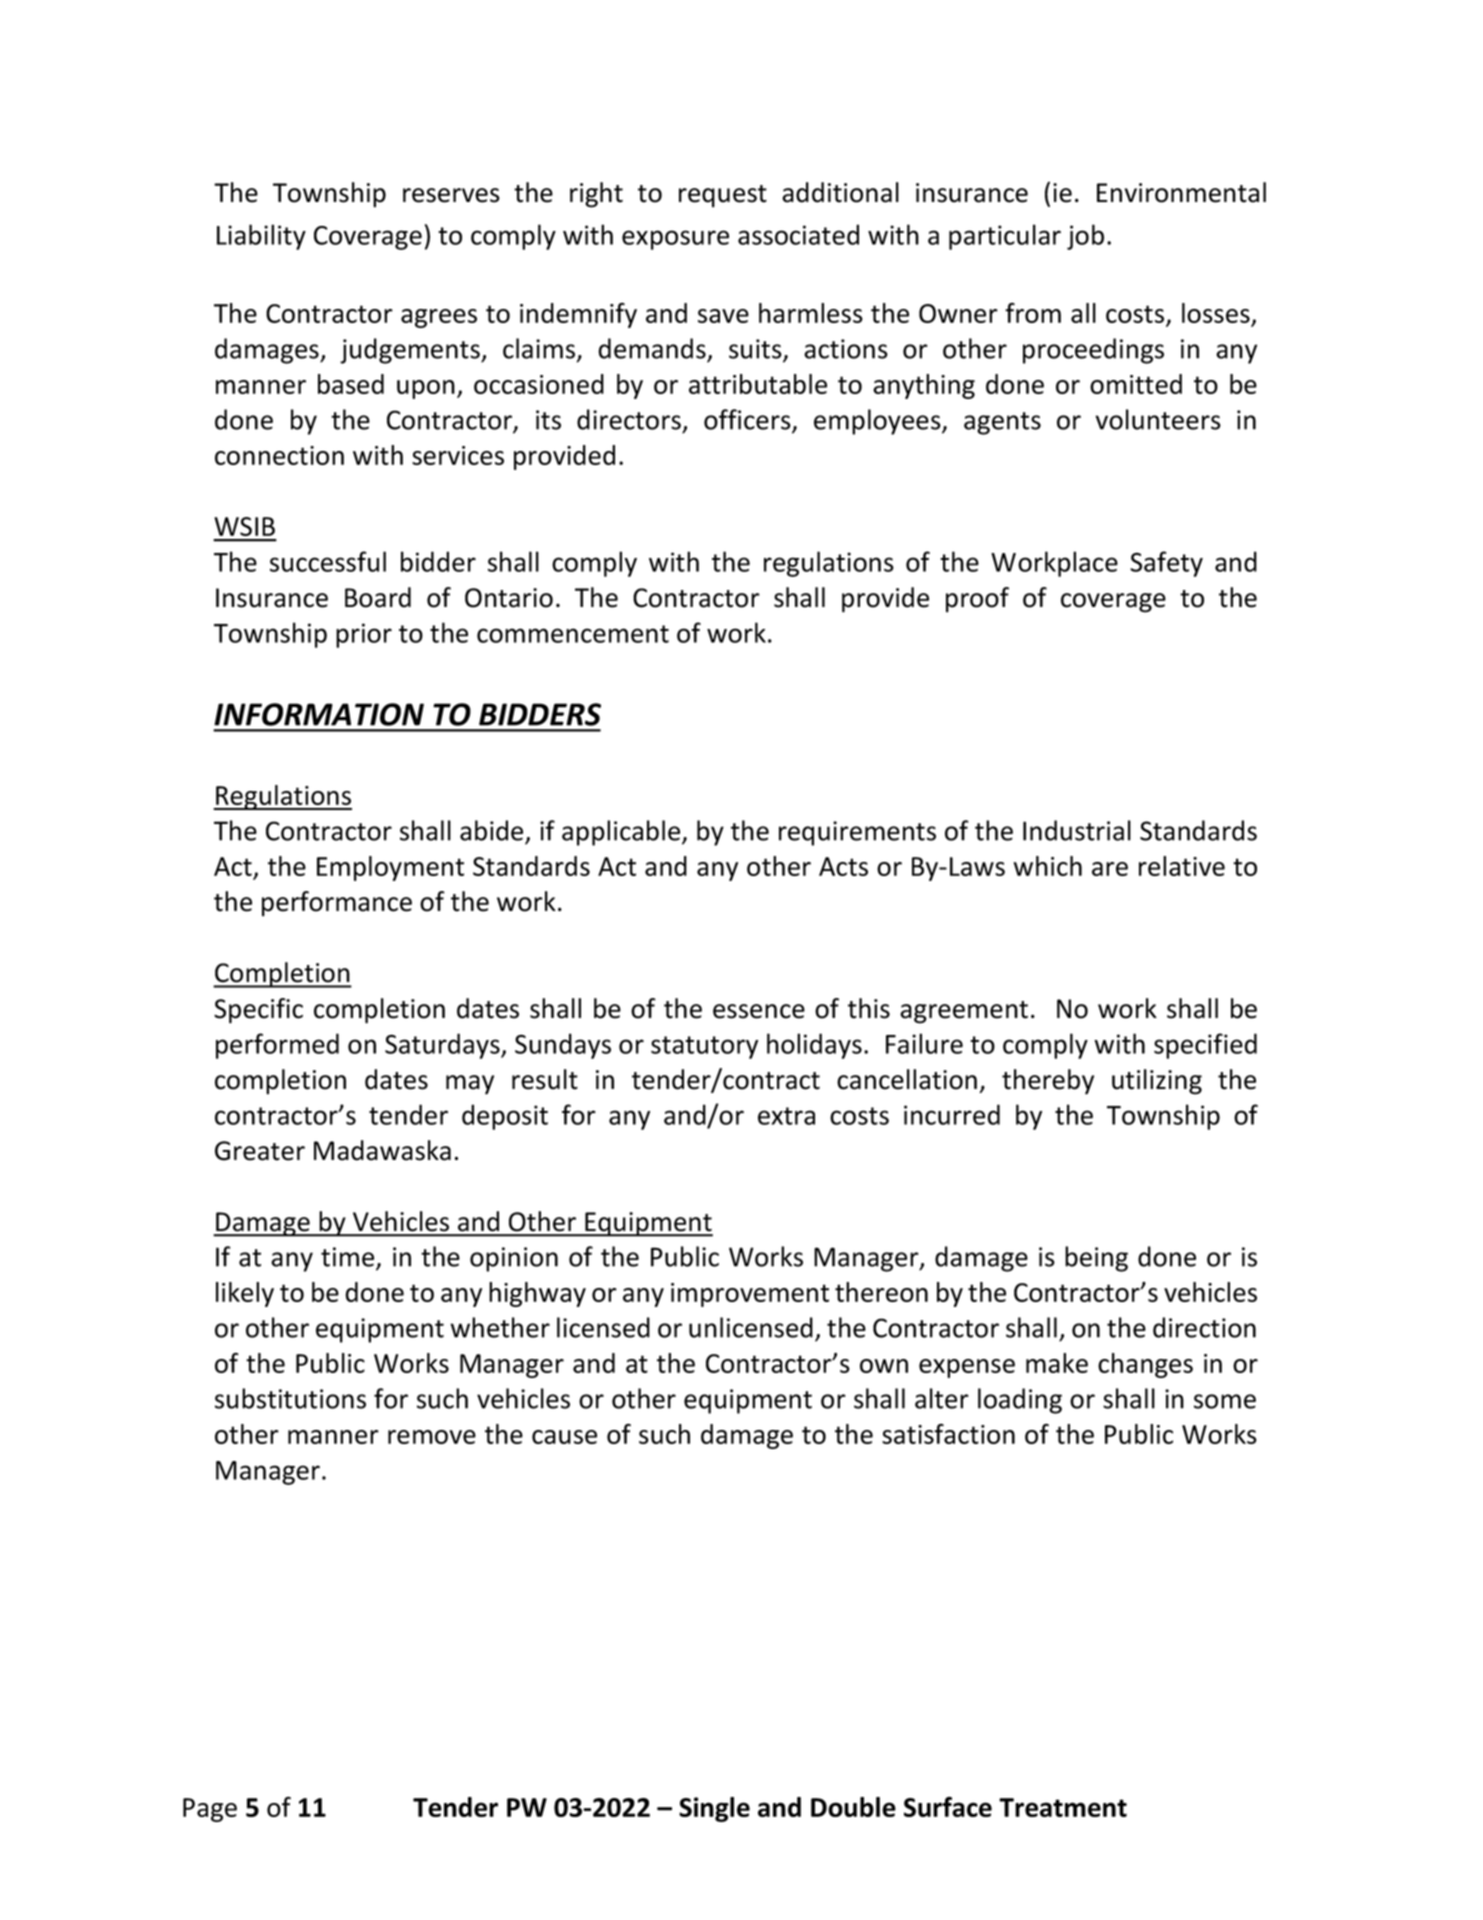 Image resolution: width=1483 pixels, height=1920 pixels. I want to click on utilizing, so click(1157, 1082).
